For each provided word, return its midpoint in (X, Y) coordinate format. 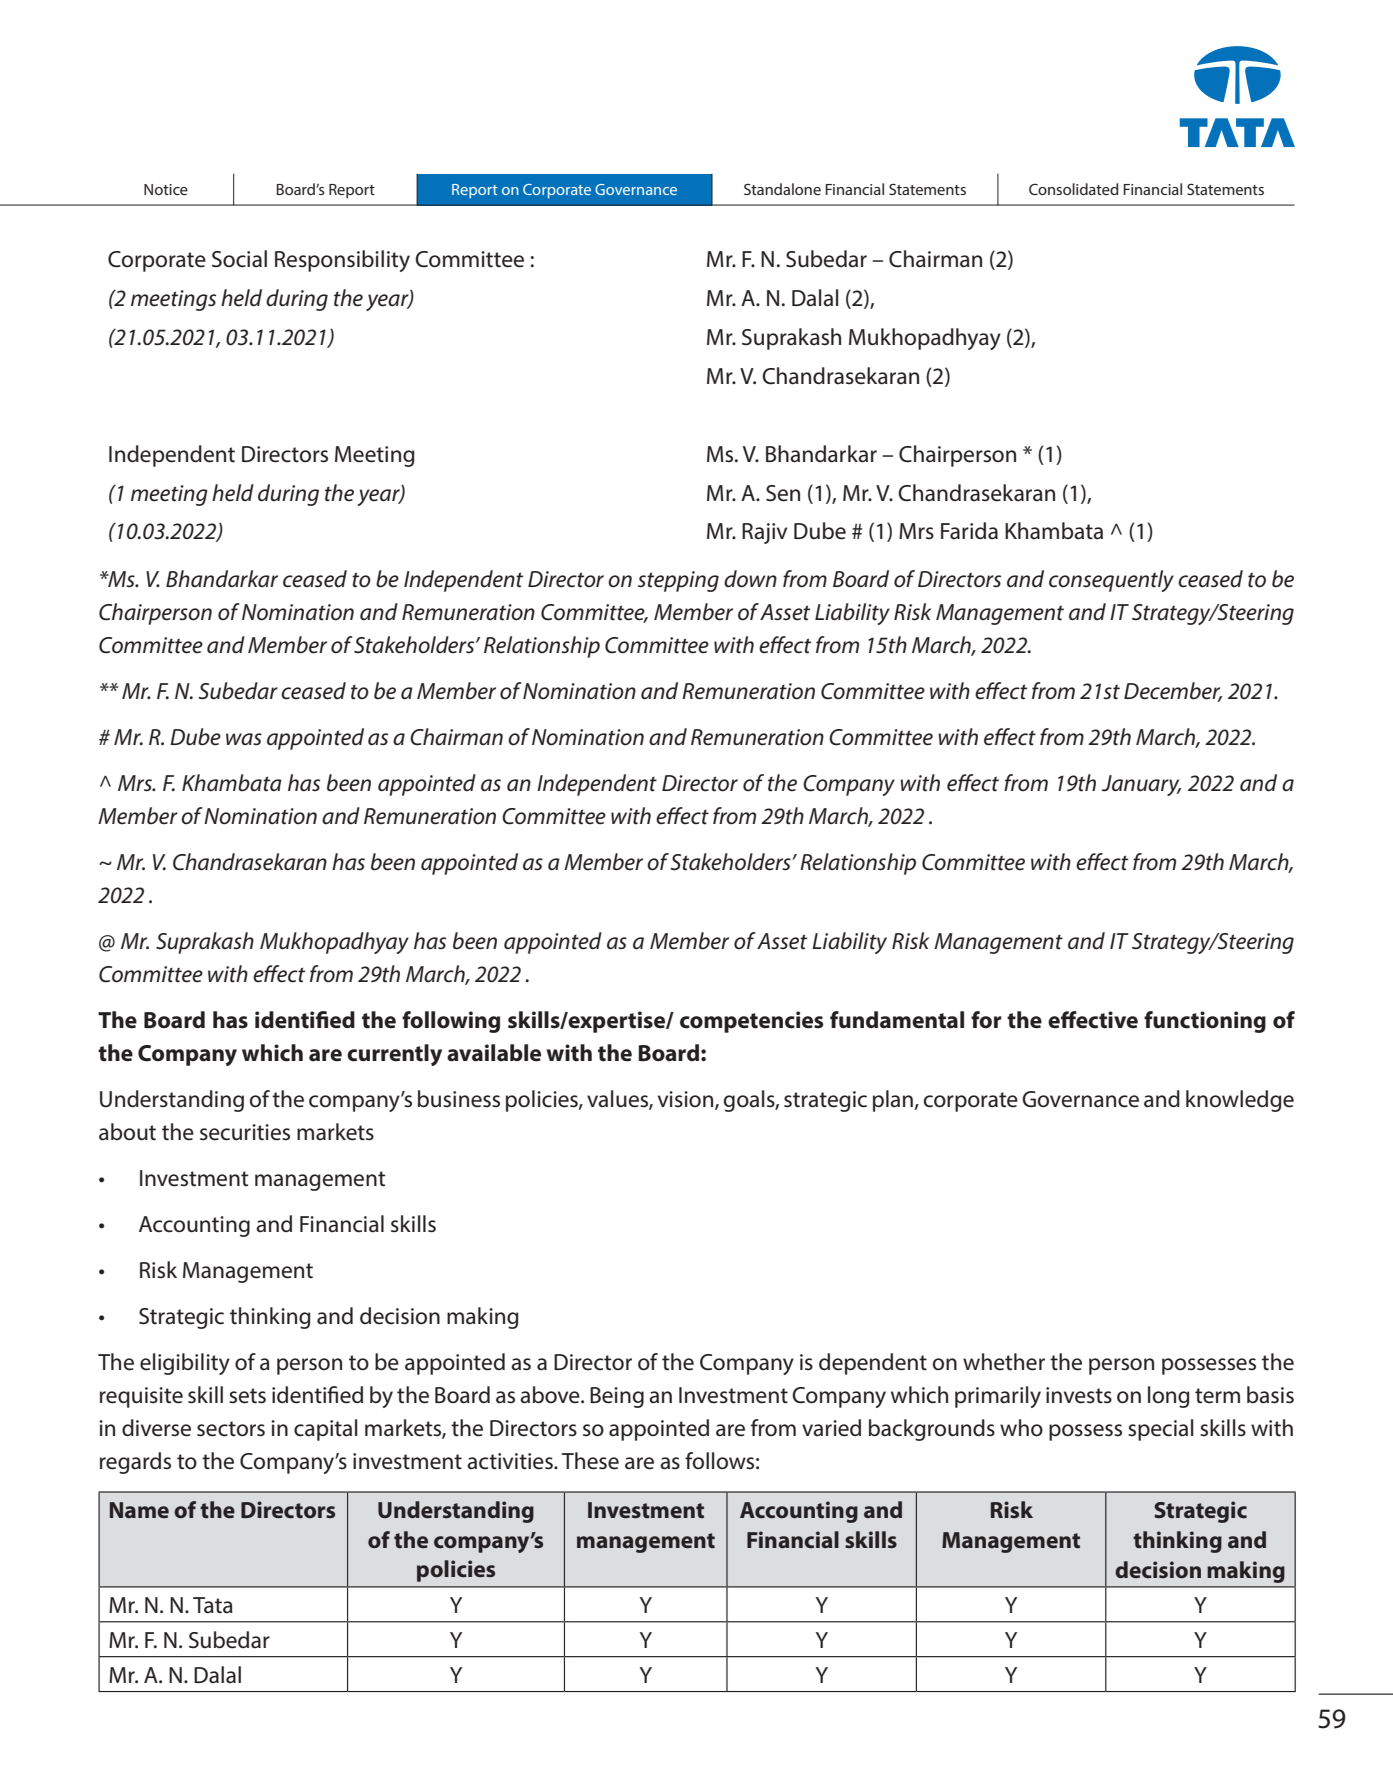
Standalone (782, 189)
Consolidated (1074, 189)
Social (239, 259)
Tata (213, 1605)
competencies (752, 1022)
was (244, 739)
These (590, 1461)
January (1141, 785)
